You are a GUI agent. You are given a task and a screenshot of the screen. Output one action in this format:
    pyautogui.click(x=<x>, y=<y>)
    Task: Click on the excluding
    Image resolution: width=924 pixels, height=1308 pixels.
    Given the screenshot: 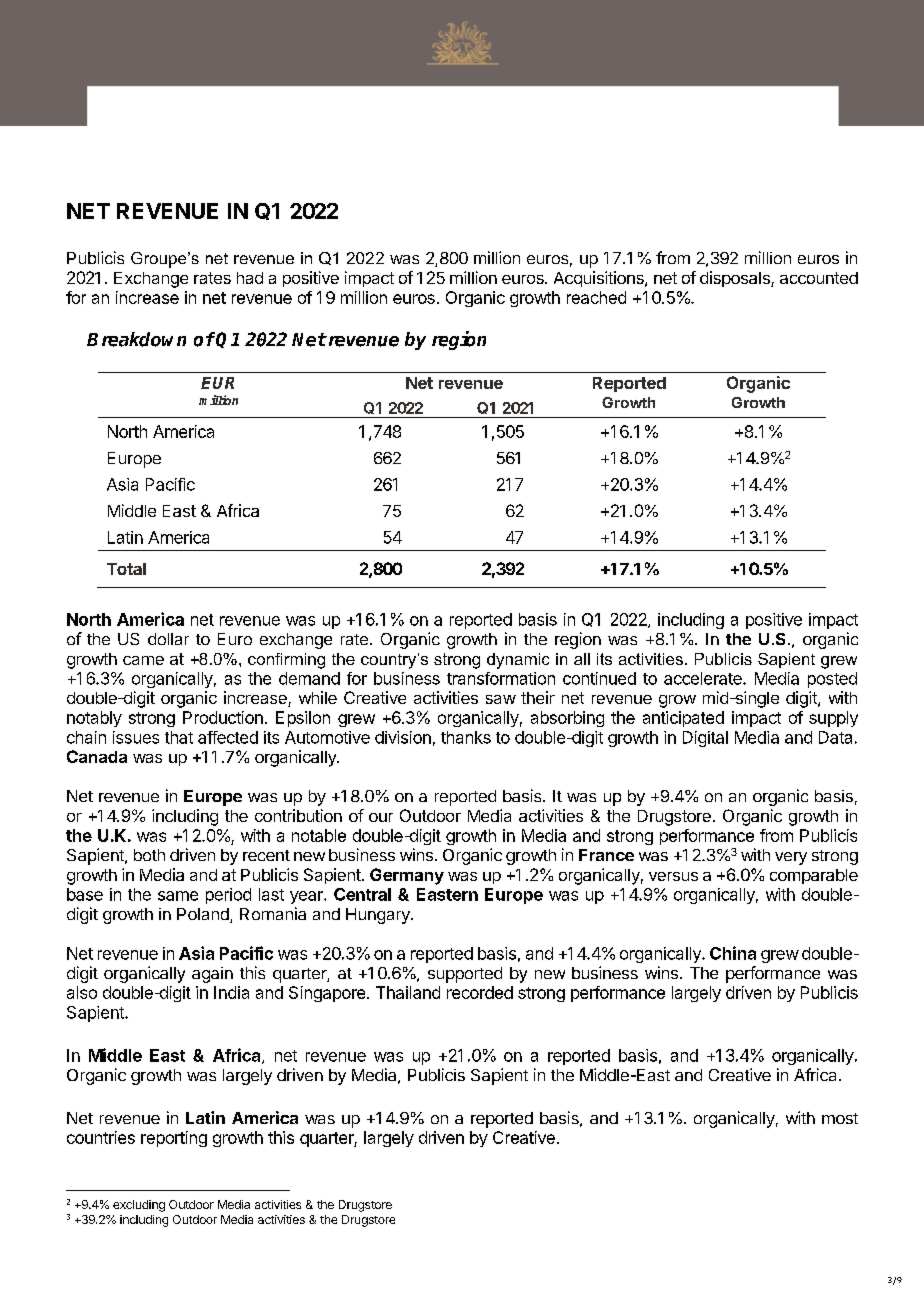 What is the action you would take?
    pyautogui.click(x=139, y=1206)
